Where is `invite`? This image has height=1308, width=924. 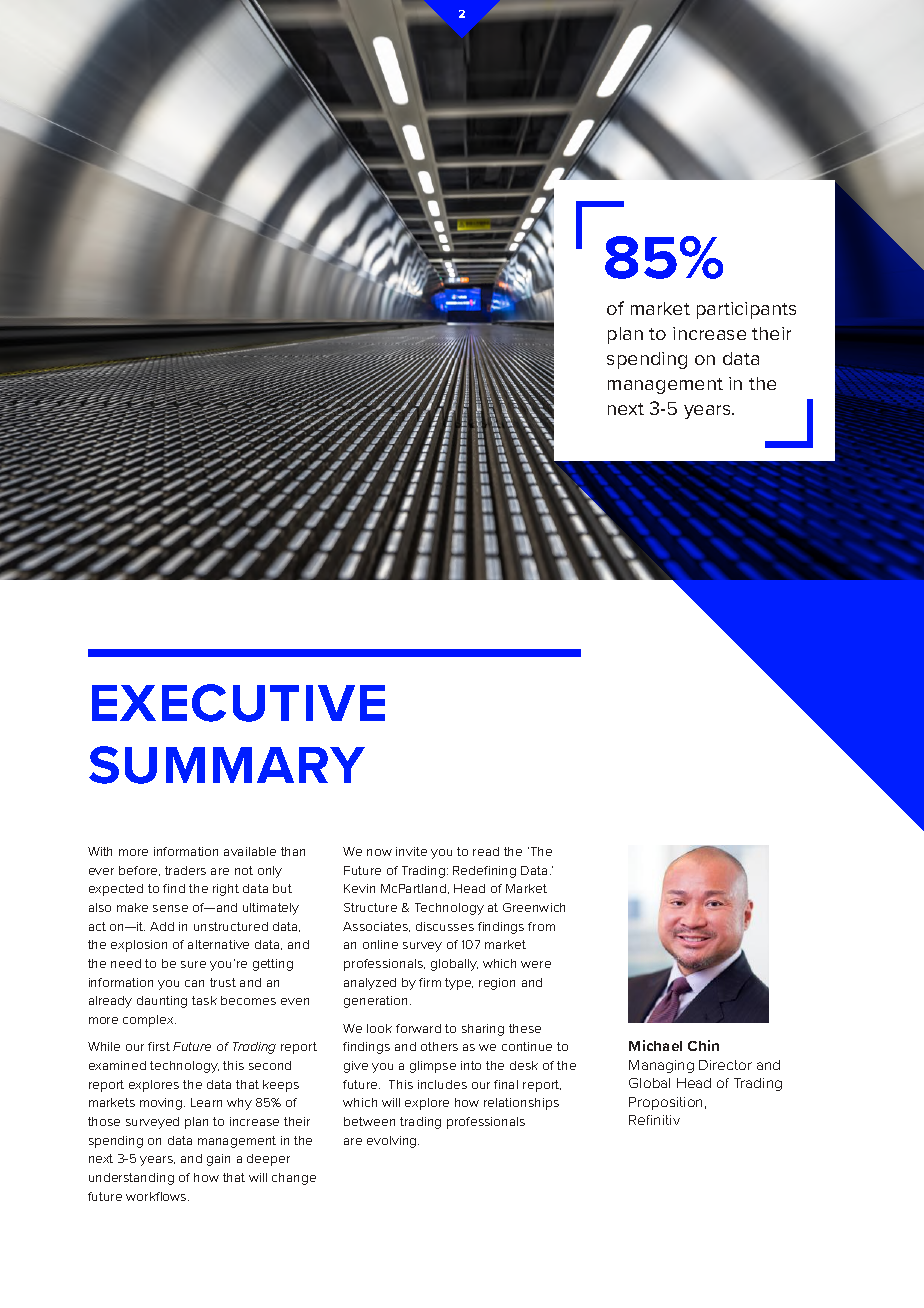
invite is located at coordinates (411, 851).
